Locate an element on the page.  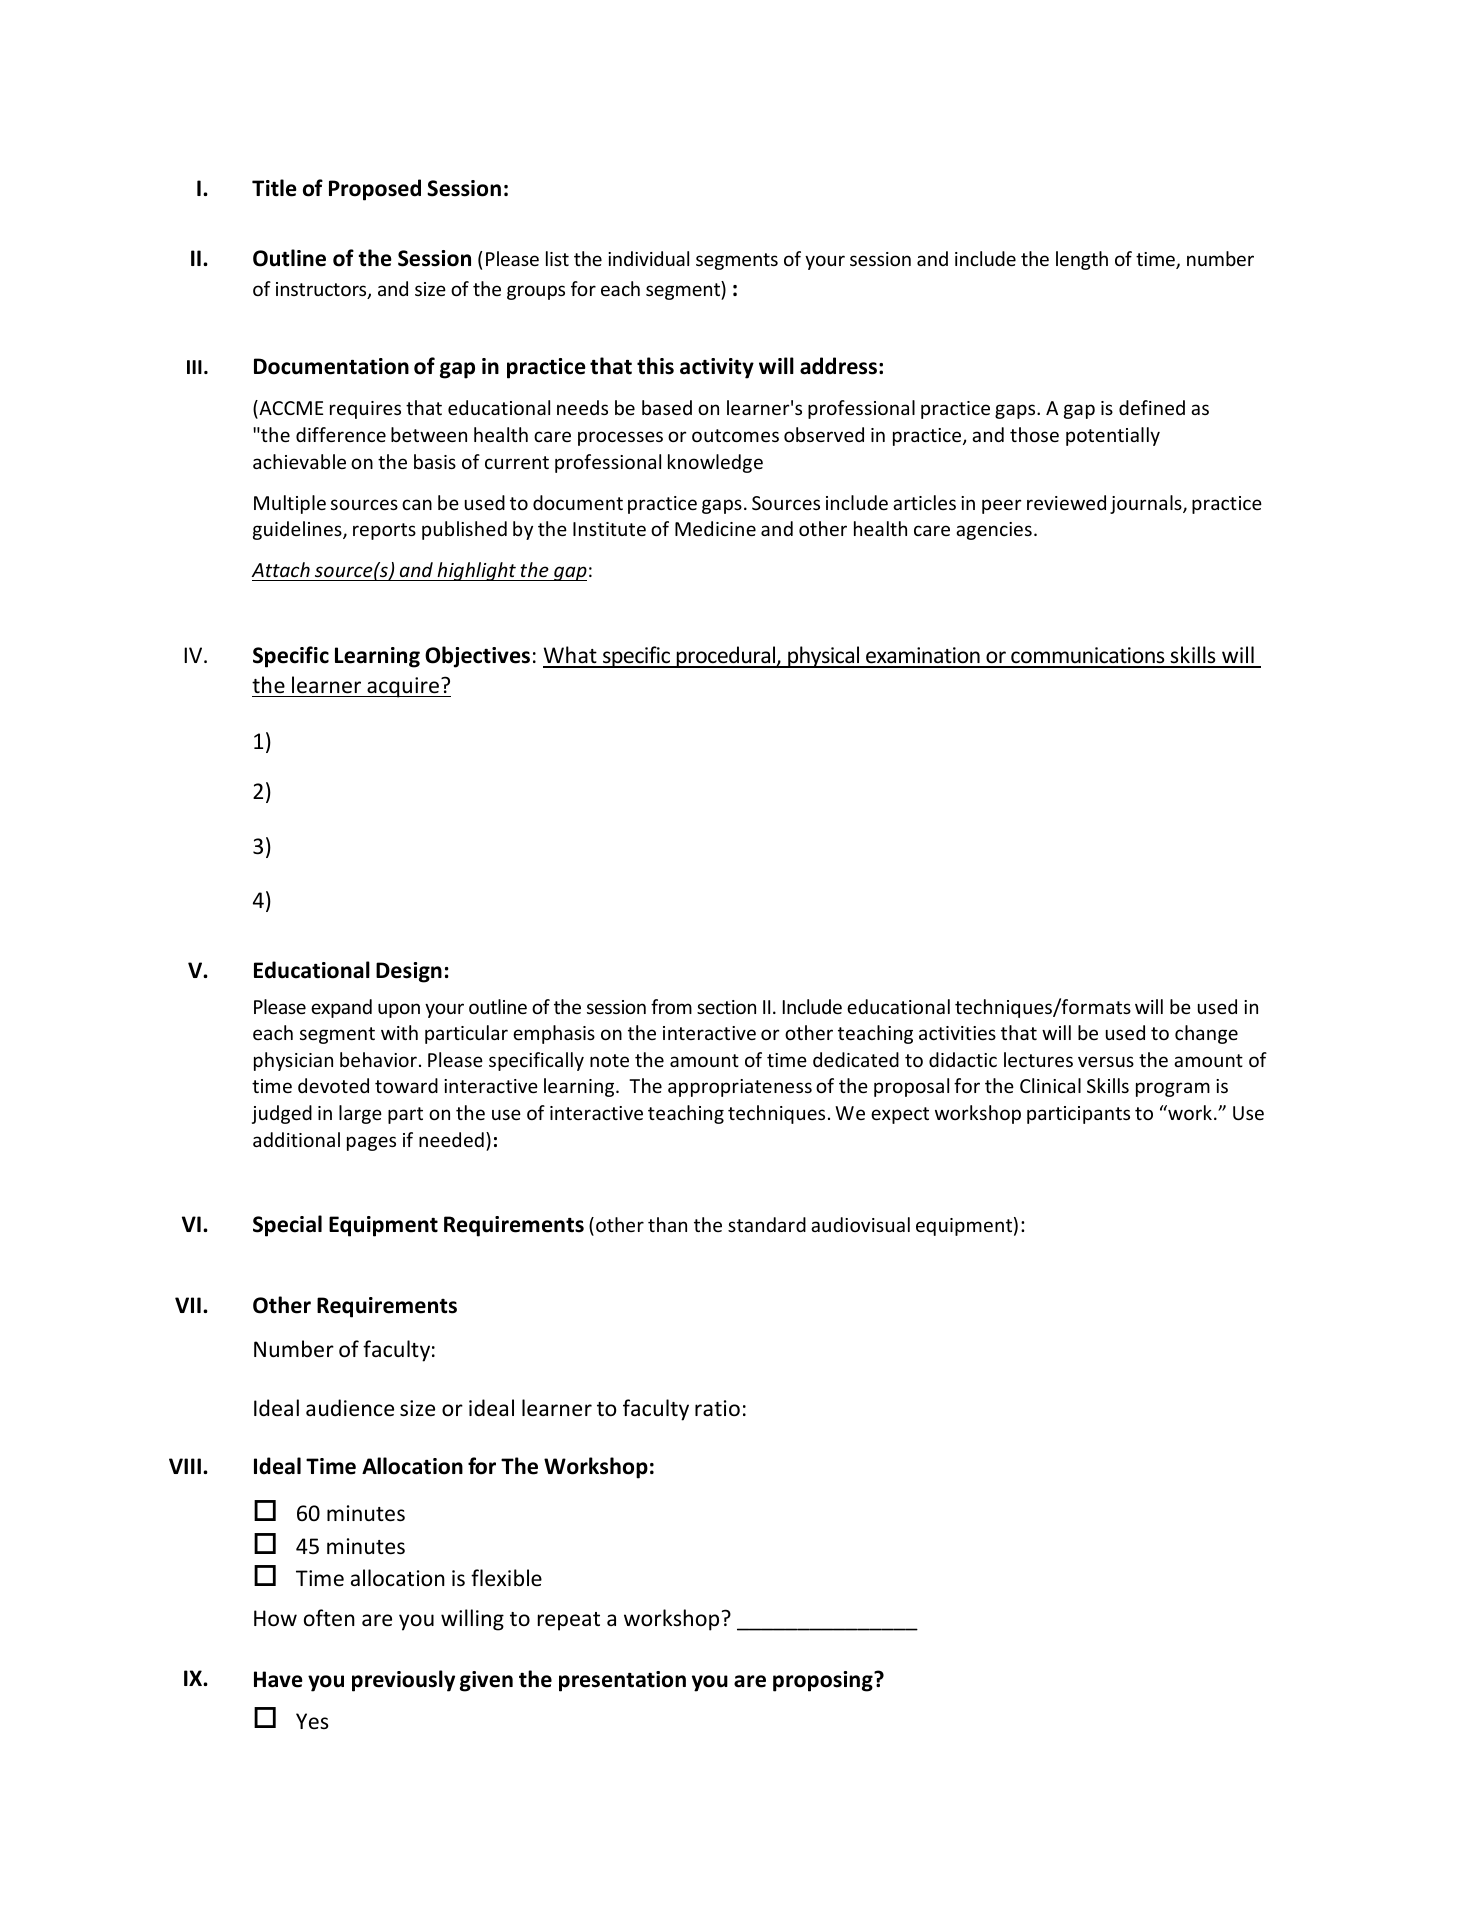
individual is located at coordinates (648, 258).
